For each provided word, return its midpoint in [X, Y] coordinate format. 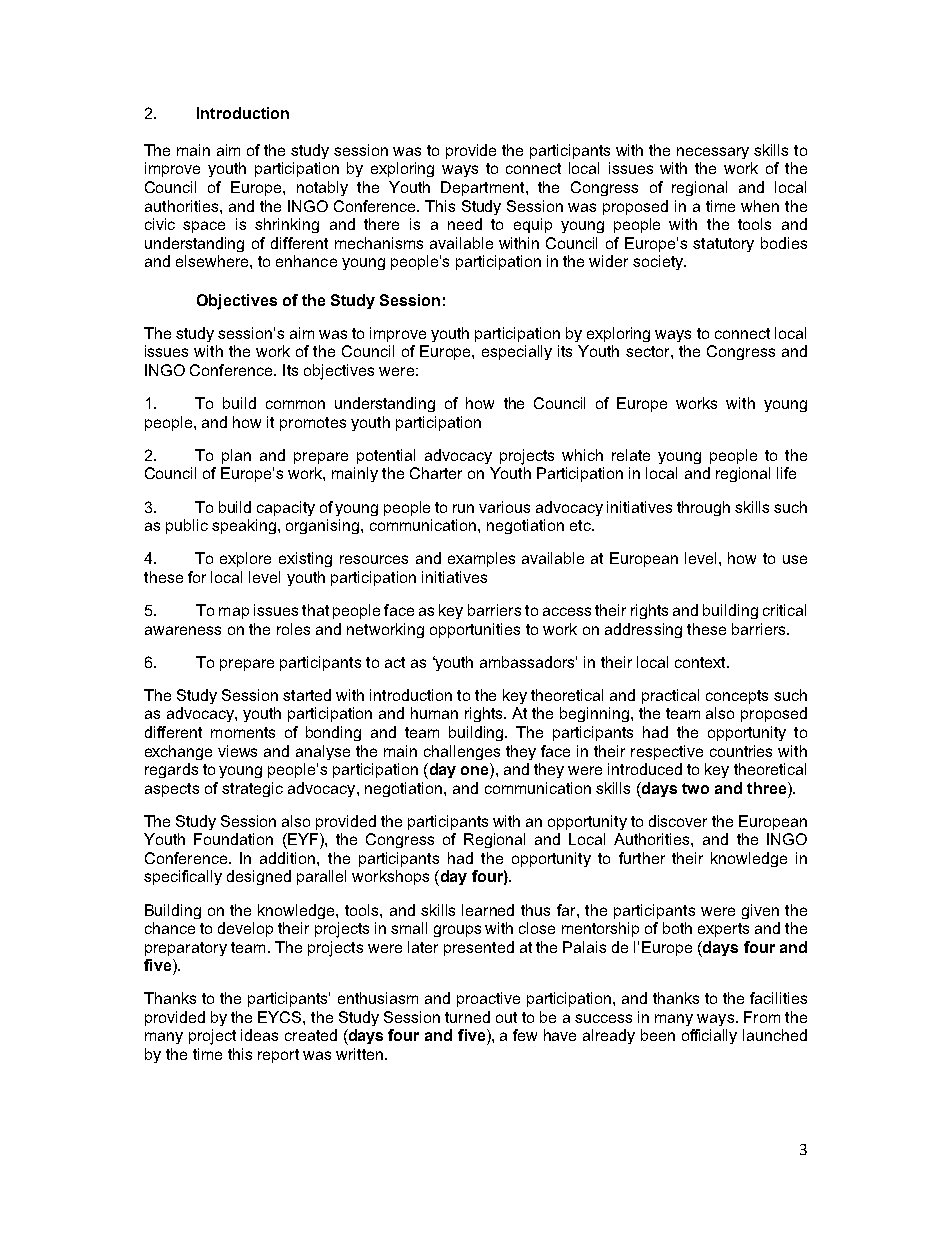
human [434, 713]
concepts [737, 697]
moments [243, 732]
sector [649, 351]
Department [484, 188]
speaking [244, 526]
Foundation [233, 839]
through [703, 508]
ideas [259, 1035]
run [463, 508]
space [204, 227]
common [295, 404]
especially [517, 352]
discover [678, 821]
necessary [713, 153]
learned [488, 910]
